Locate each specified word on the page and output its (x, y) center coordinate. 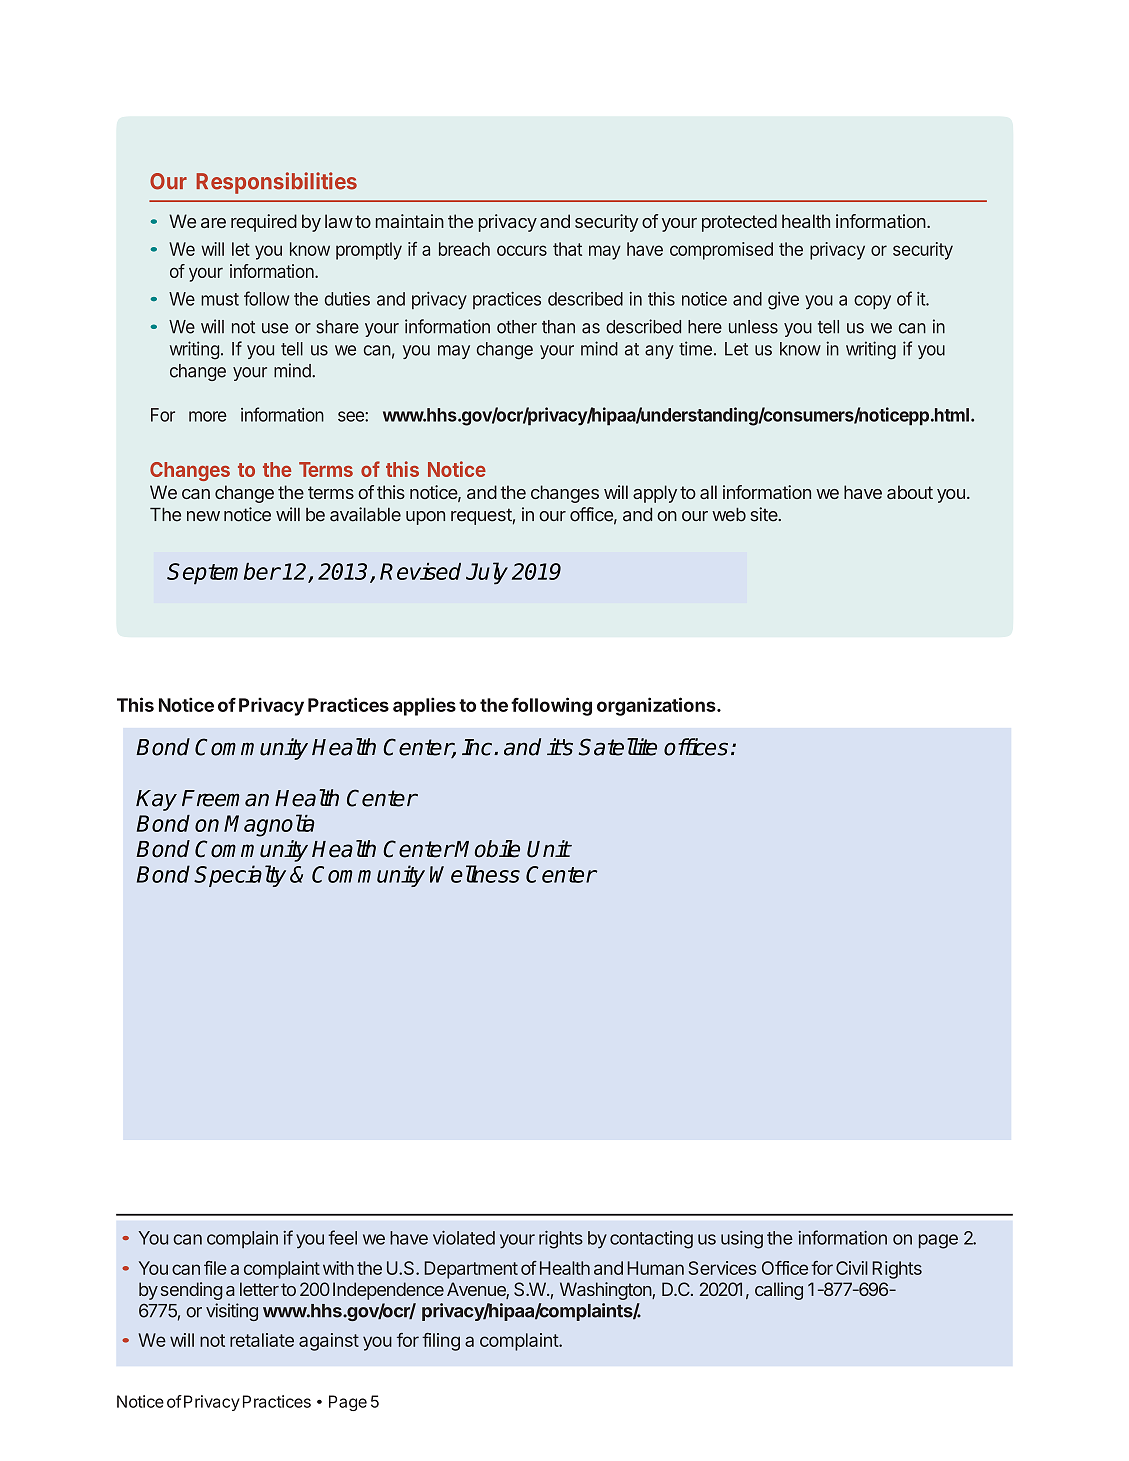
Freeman (225, 798)
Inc (477, 747)
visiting (232, 1312)
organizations (657, 706)
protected (739, 223)
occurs (522, 250)
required (264, 223)
